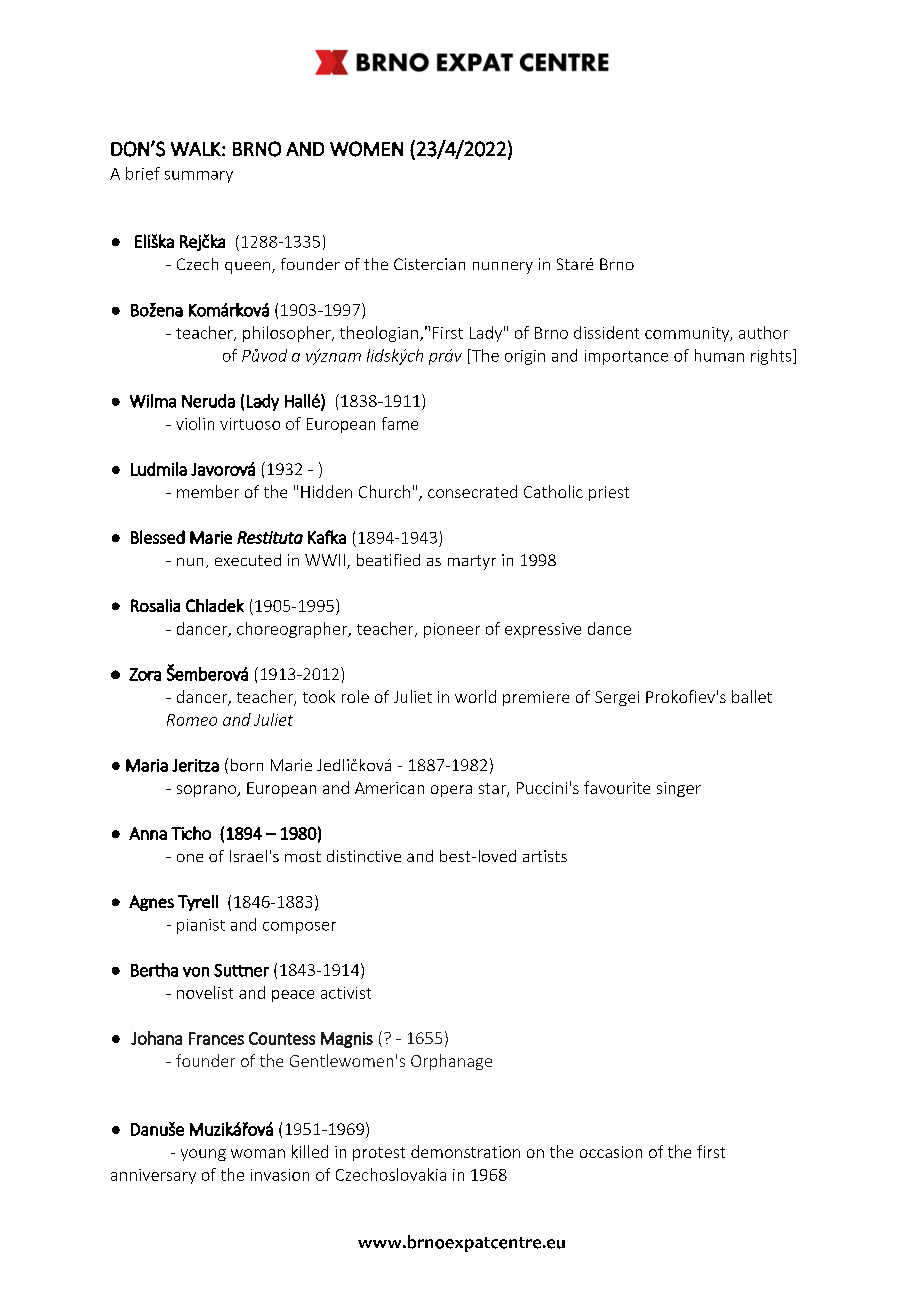 The image size is (924, 1308). Describe the element at coordinates (503, 267) in the screenshot. I see `nunnery` at that location.
